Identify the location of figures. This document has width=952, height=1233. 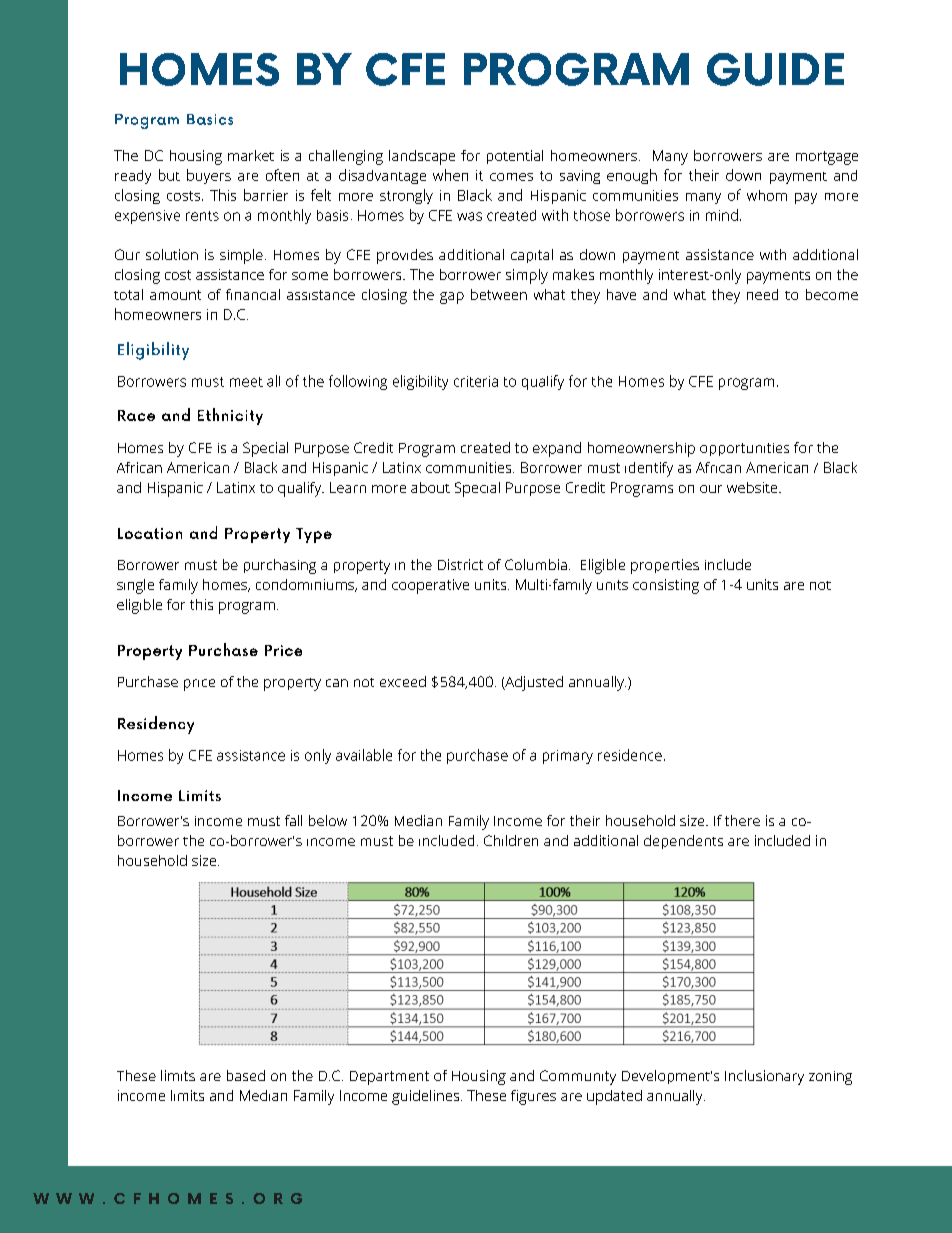
(533, 1097).
